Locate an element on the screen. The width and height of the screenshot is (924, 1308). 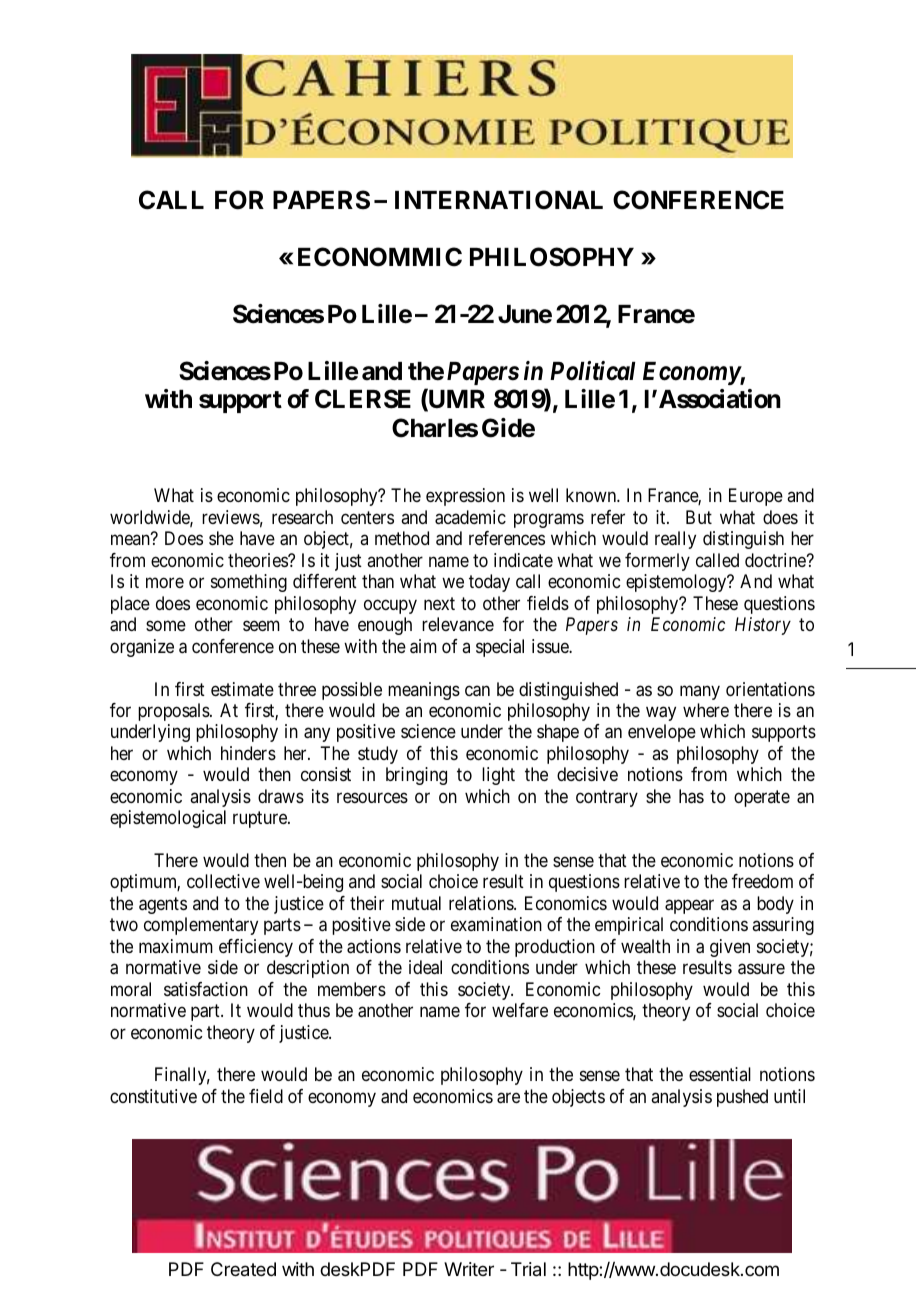
epistemology is located at coordinates (677, 583).
